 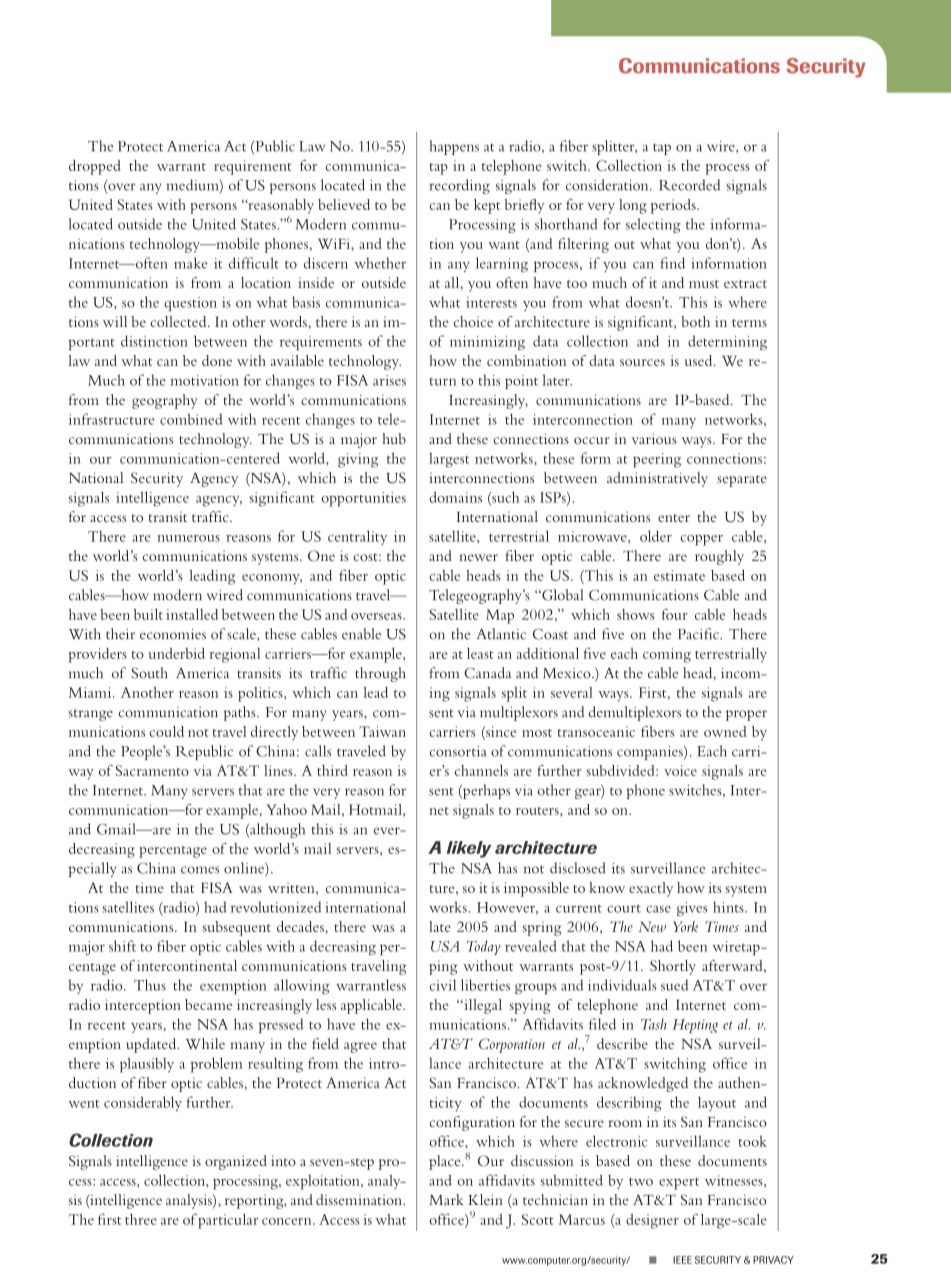 What do you see at coordinates (150, 673) in the screenshot?
I see `South` at bounding box center [150, 673].
